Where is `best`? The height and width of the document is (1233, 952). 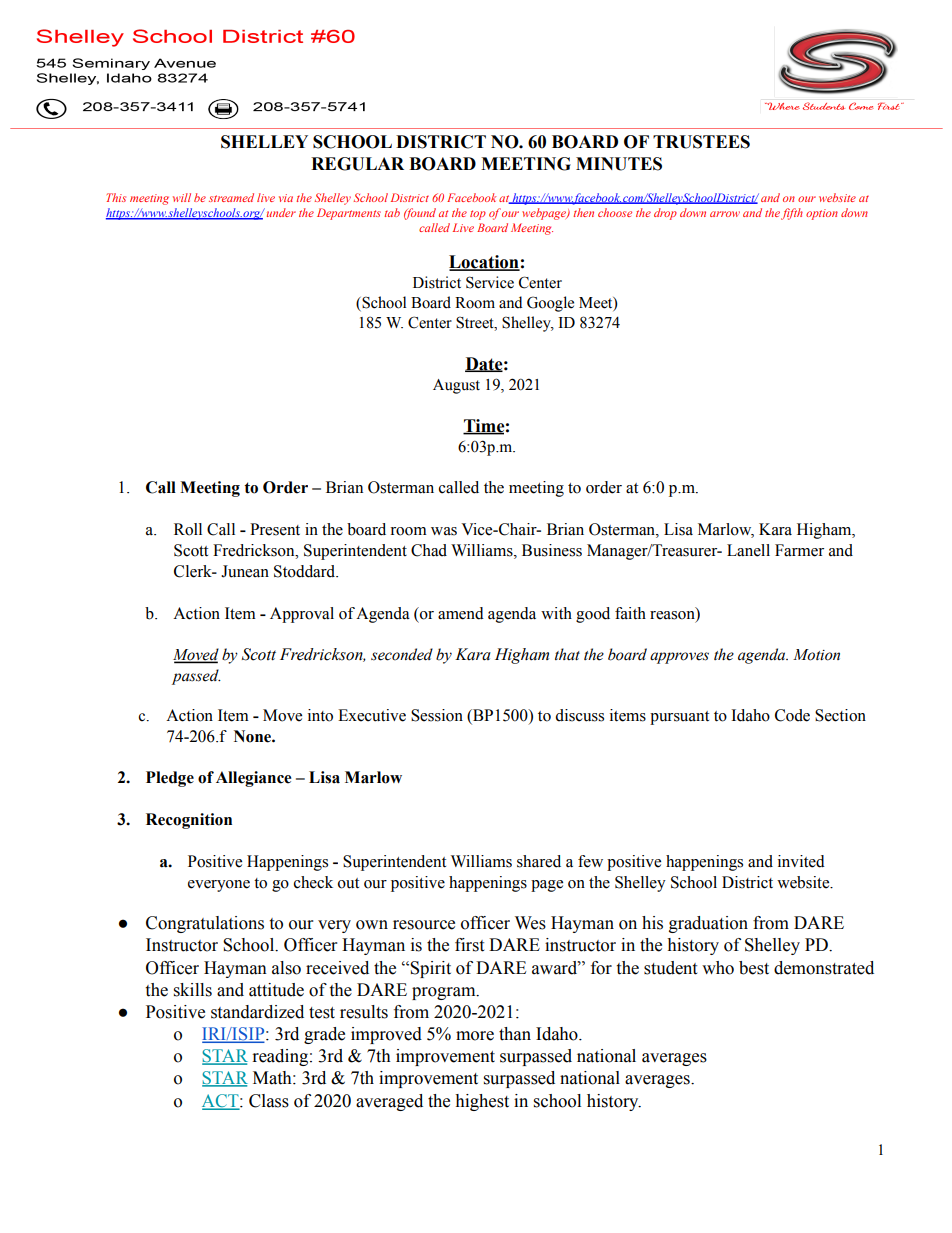 best is located at coordinates (754, 968).
